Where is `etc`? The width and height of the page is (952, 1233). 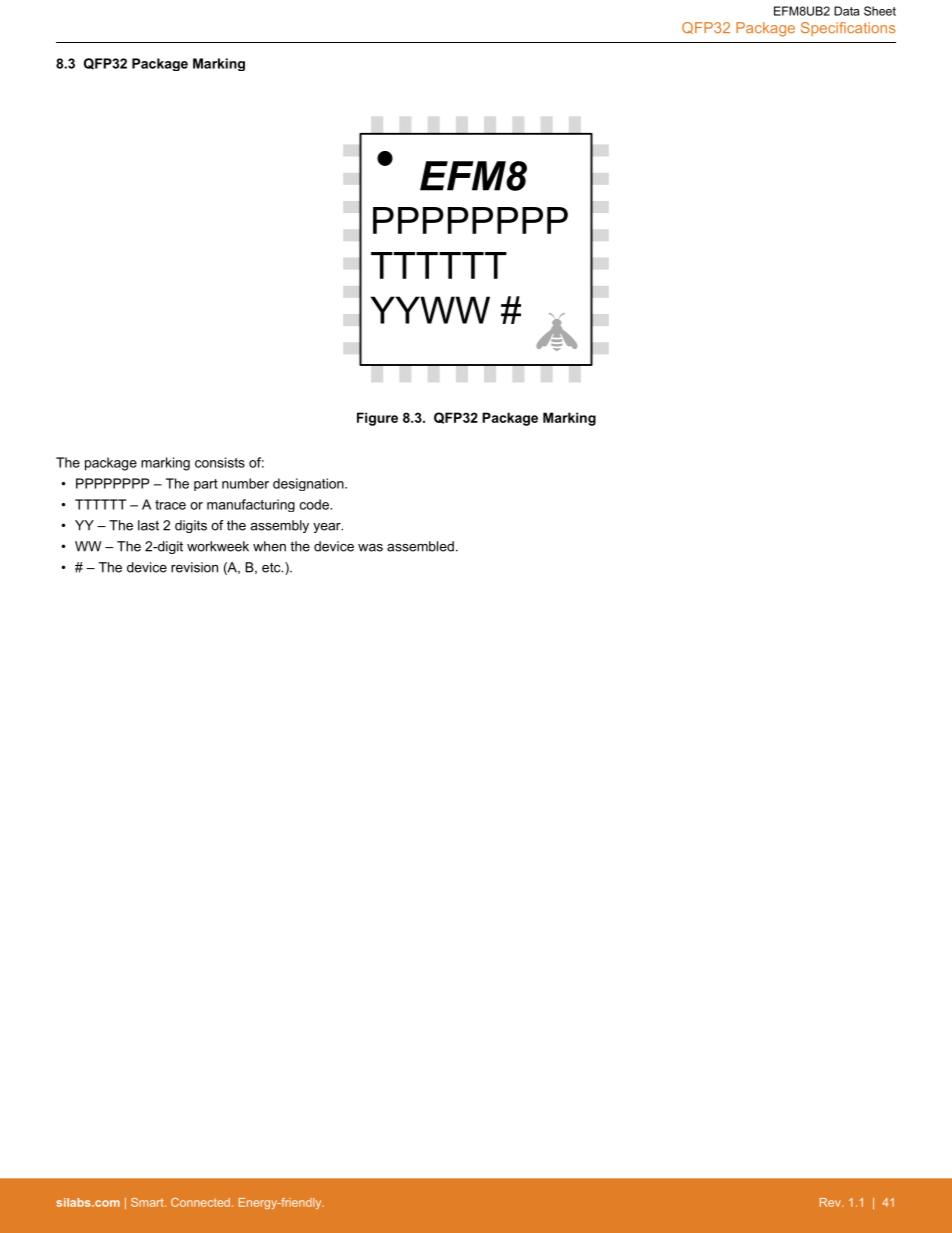
etc is located at coordinates (272, 567).
